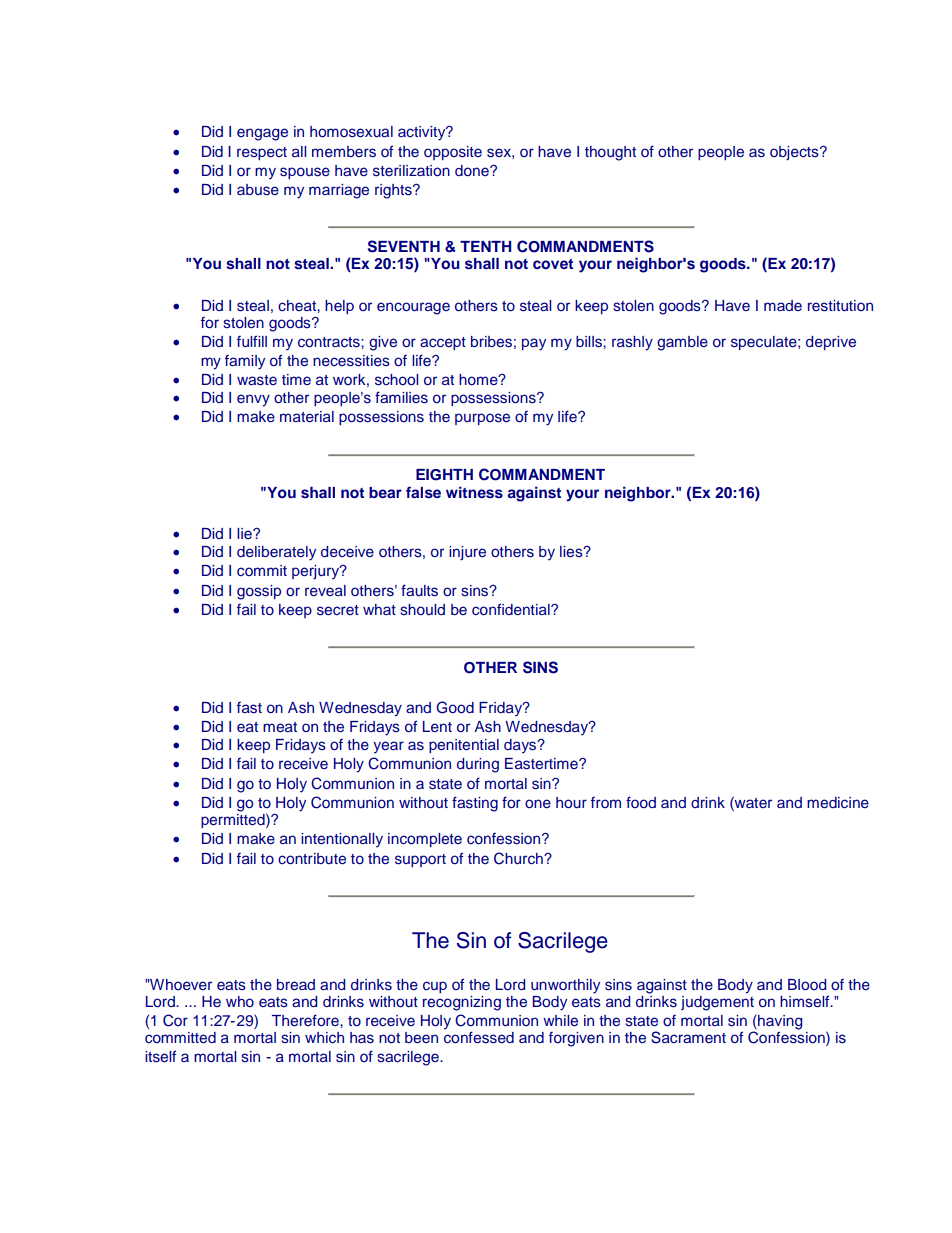  I want to click on deliberately, so click(276, 553).
